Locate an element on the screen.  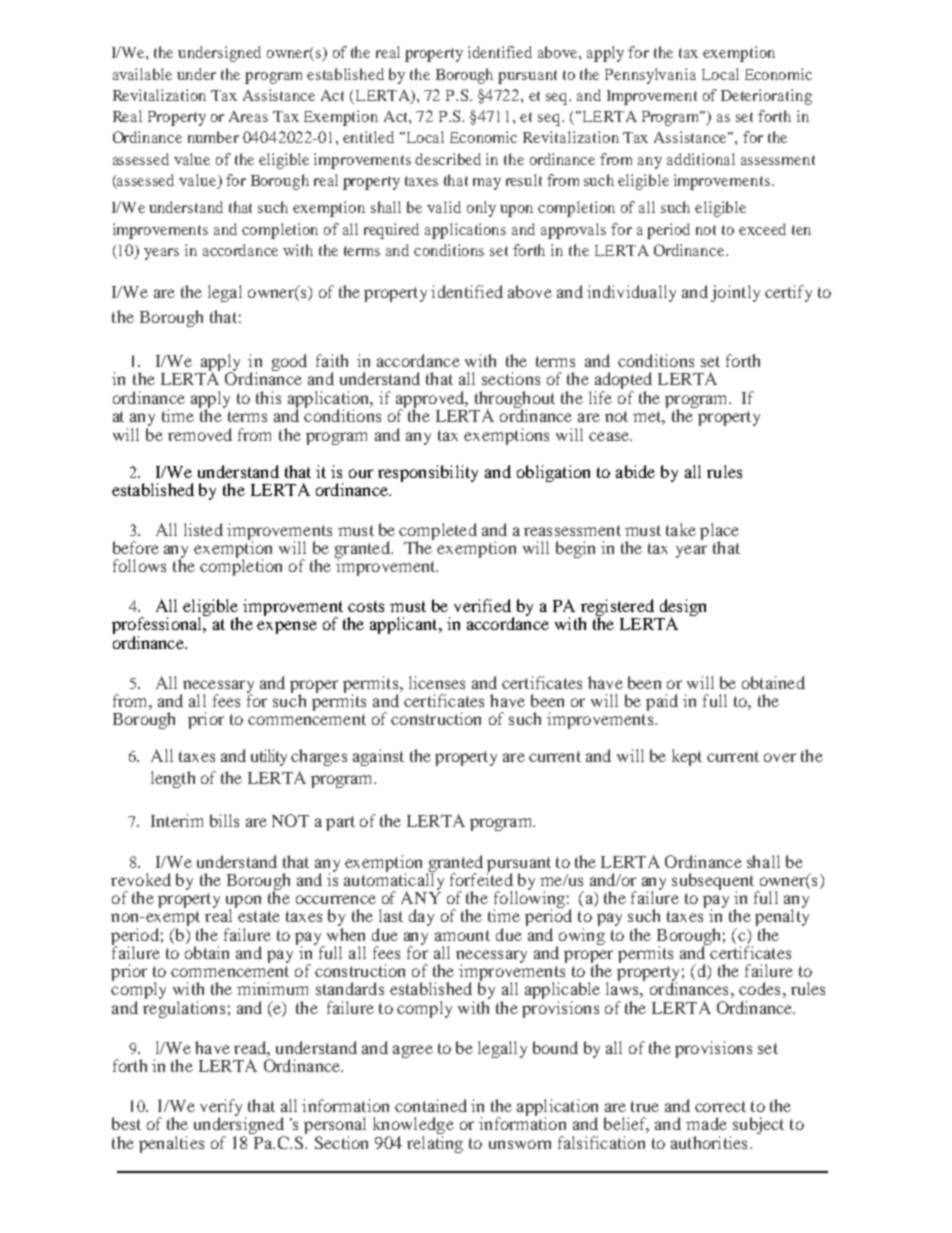
contained is located at coordinates (431, 1105).
